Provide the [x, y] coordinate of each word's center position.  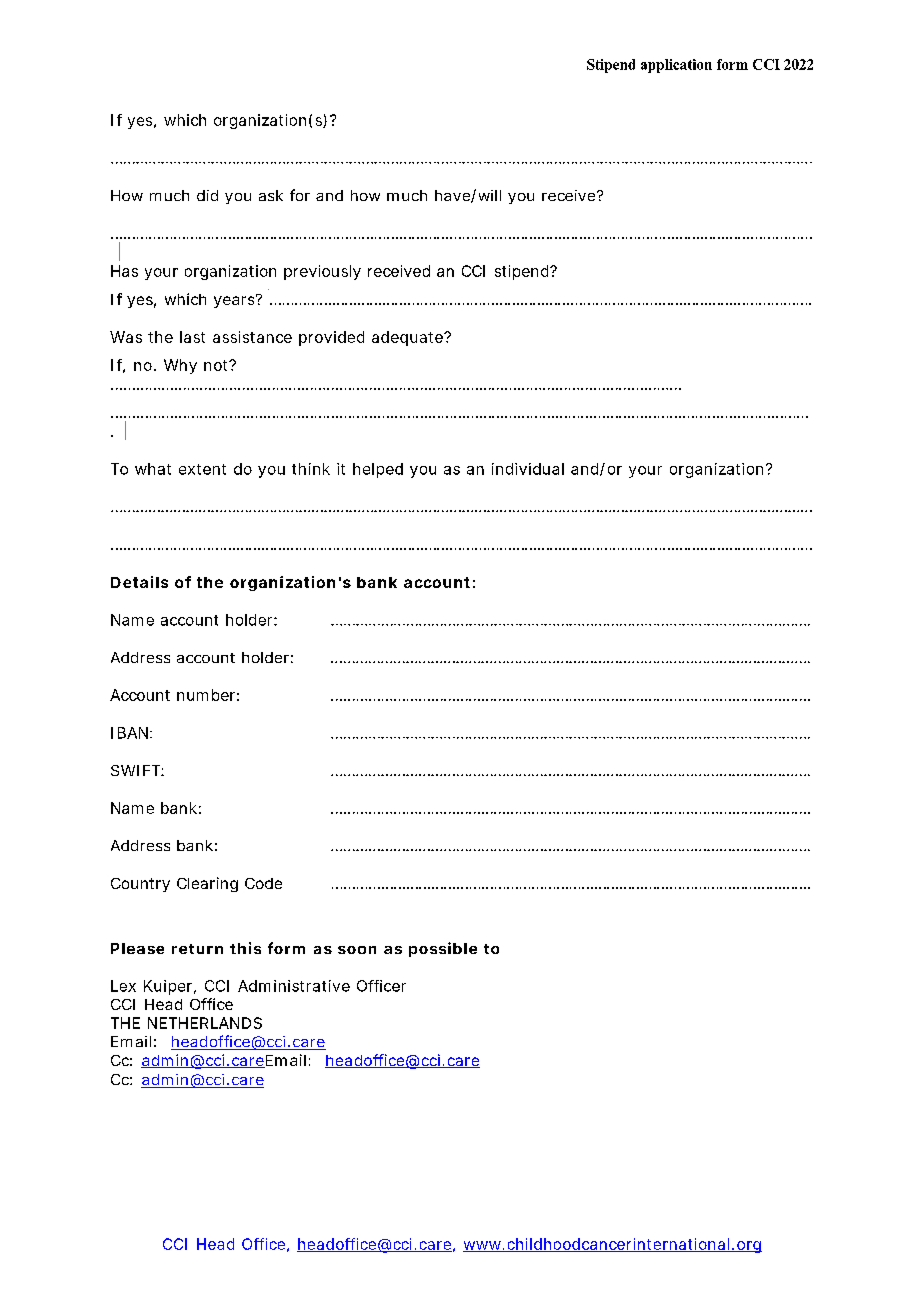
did [207, 195]
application [676, 66]
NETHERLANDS [205, 1023]
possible [443, 949]
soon [357, 950]
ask [271, 195]
